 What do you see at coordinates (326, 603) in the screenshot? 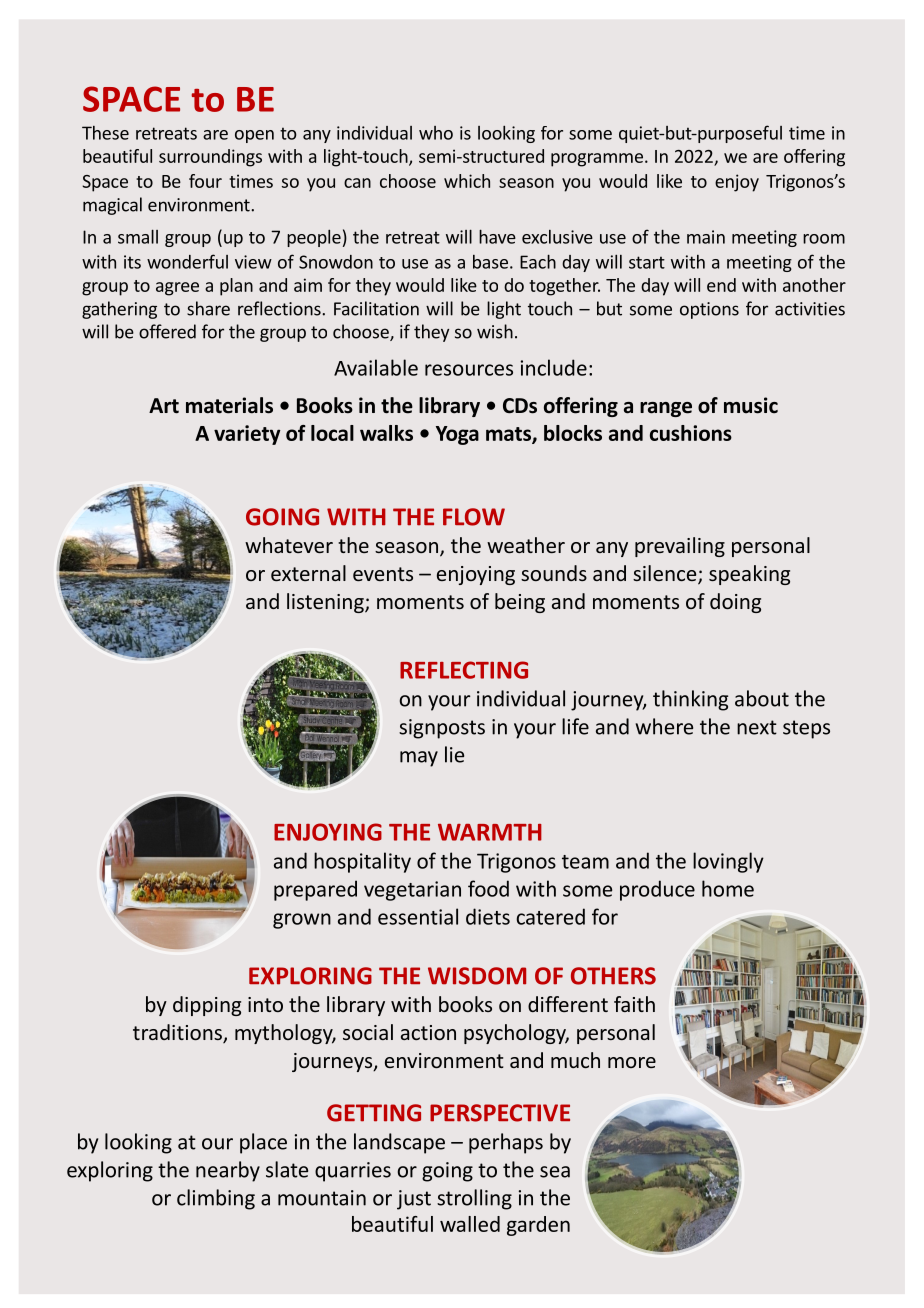
I see `listening` at bounding box center [326, 603].
